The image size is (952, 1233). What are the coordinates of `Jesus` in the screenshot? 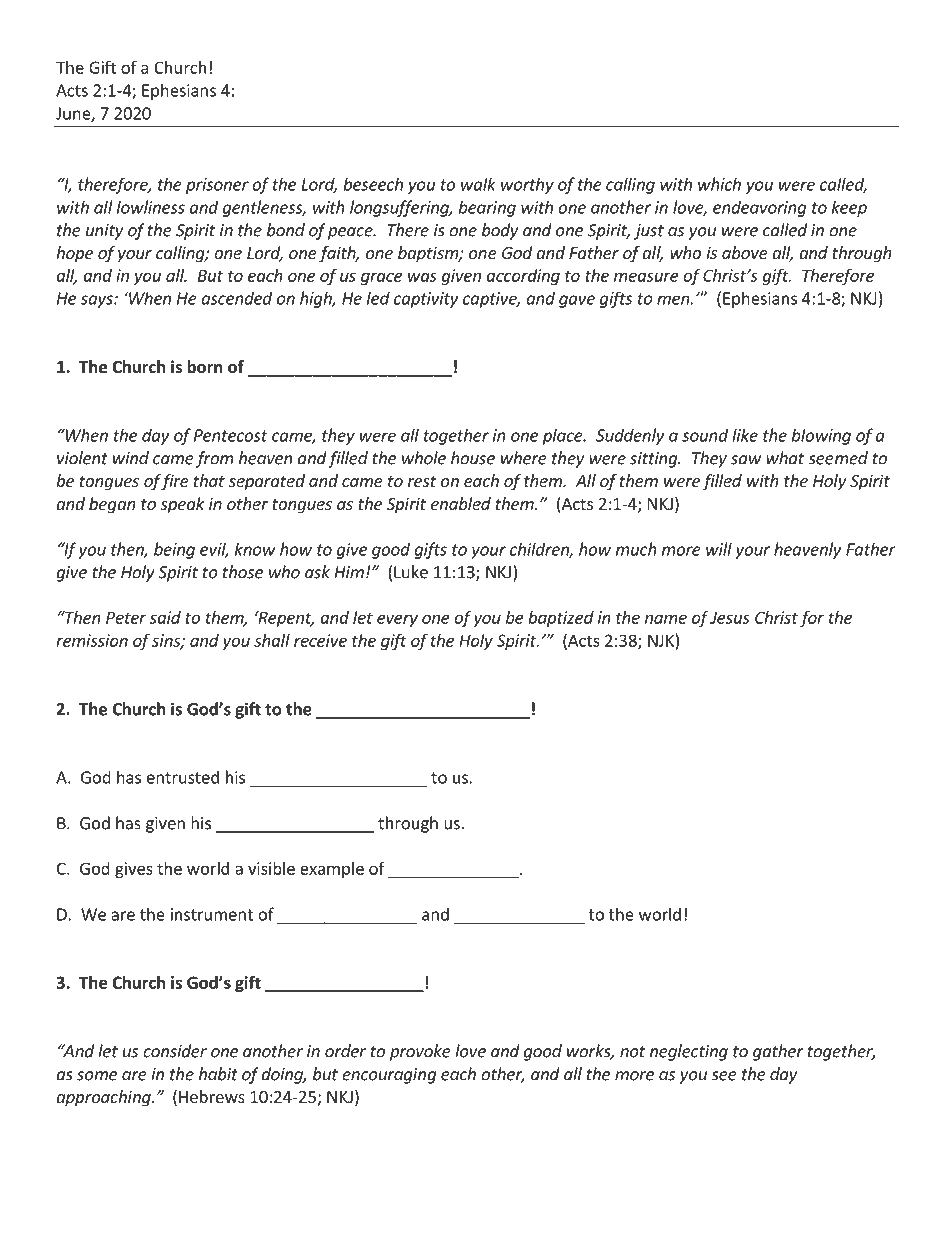 It's located at (730, 617).
